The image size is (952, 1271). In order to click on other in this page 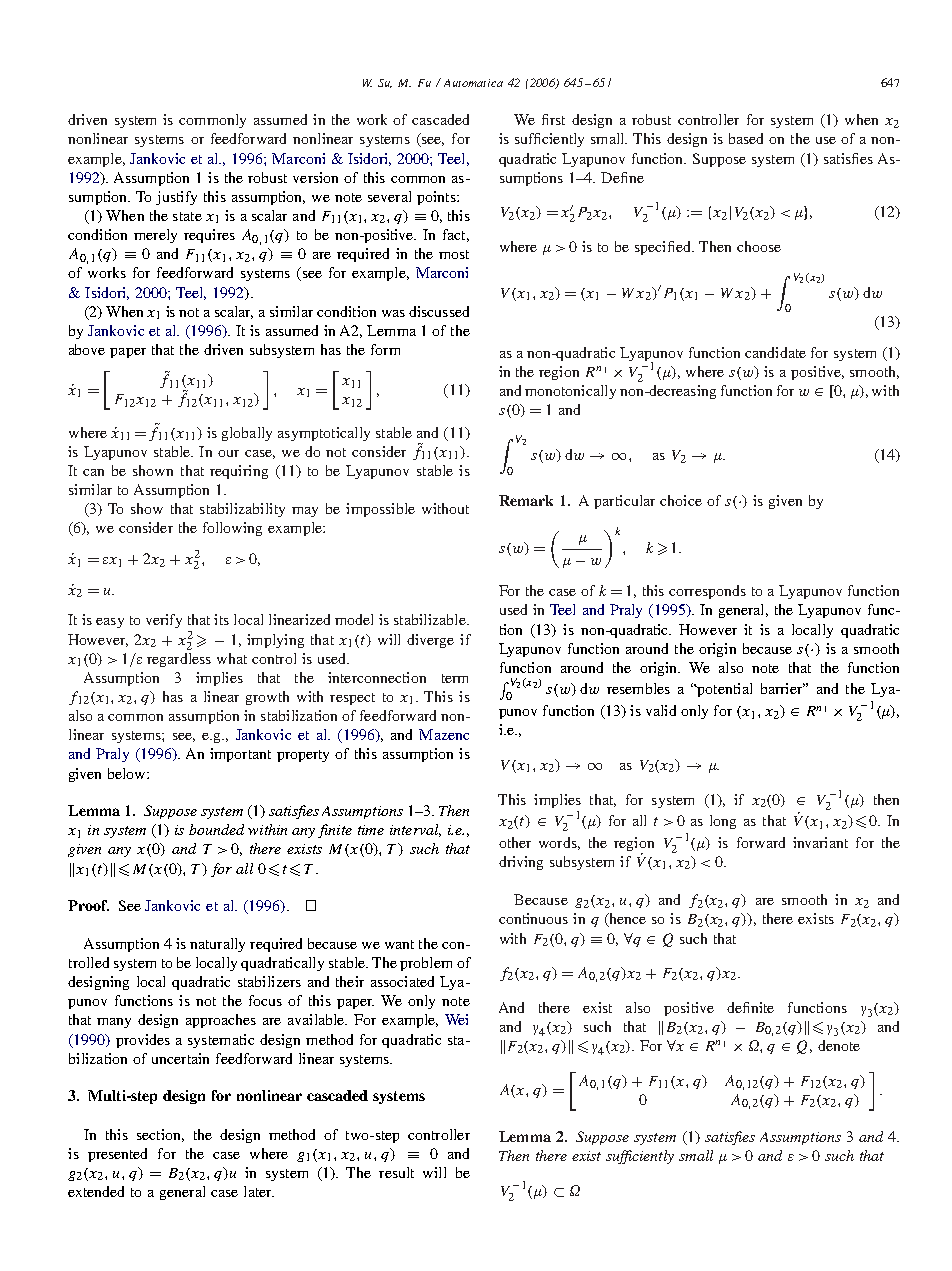, I will do `click(515, 842)`.
